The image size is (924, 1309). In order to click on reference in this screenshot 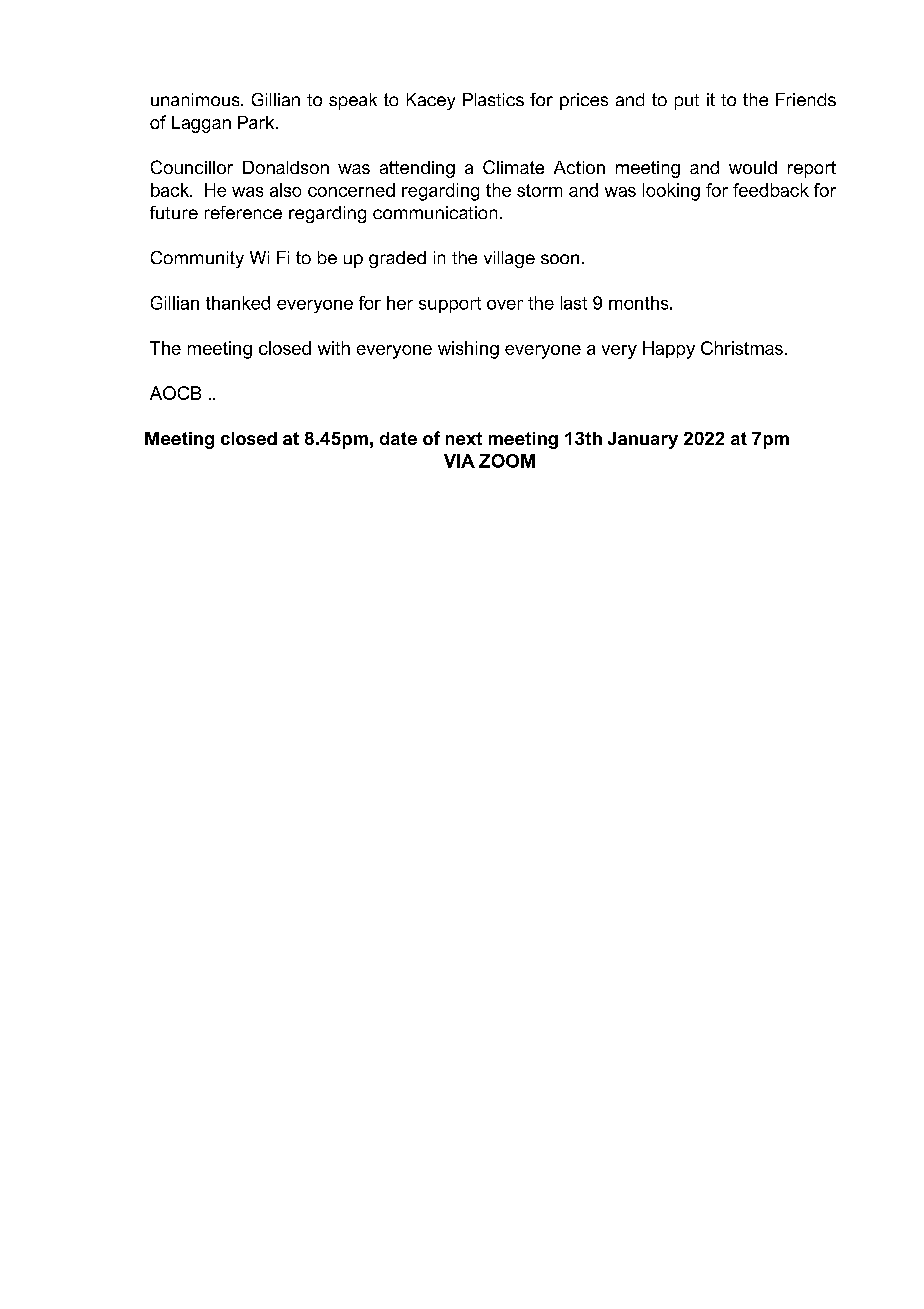, I will do `click(243, 212)`.
